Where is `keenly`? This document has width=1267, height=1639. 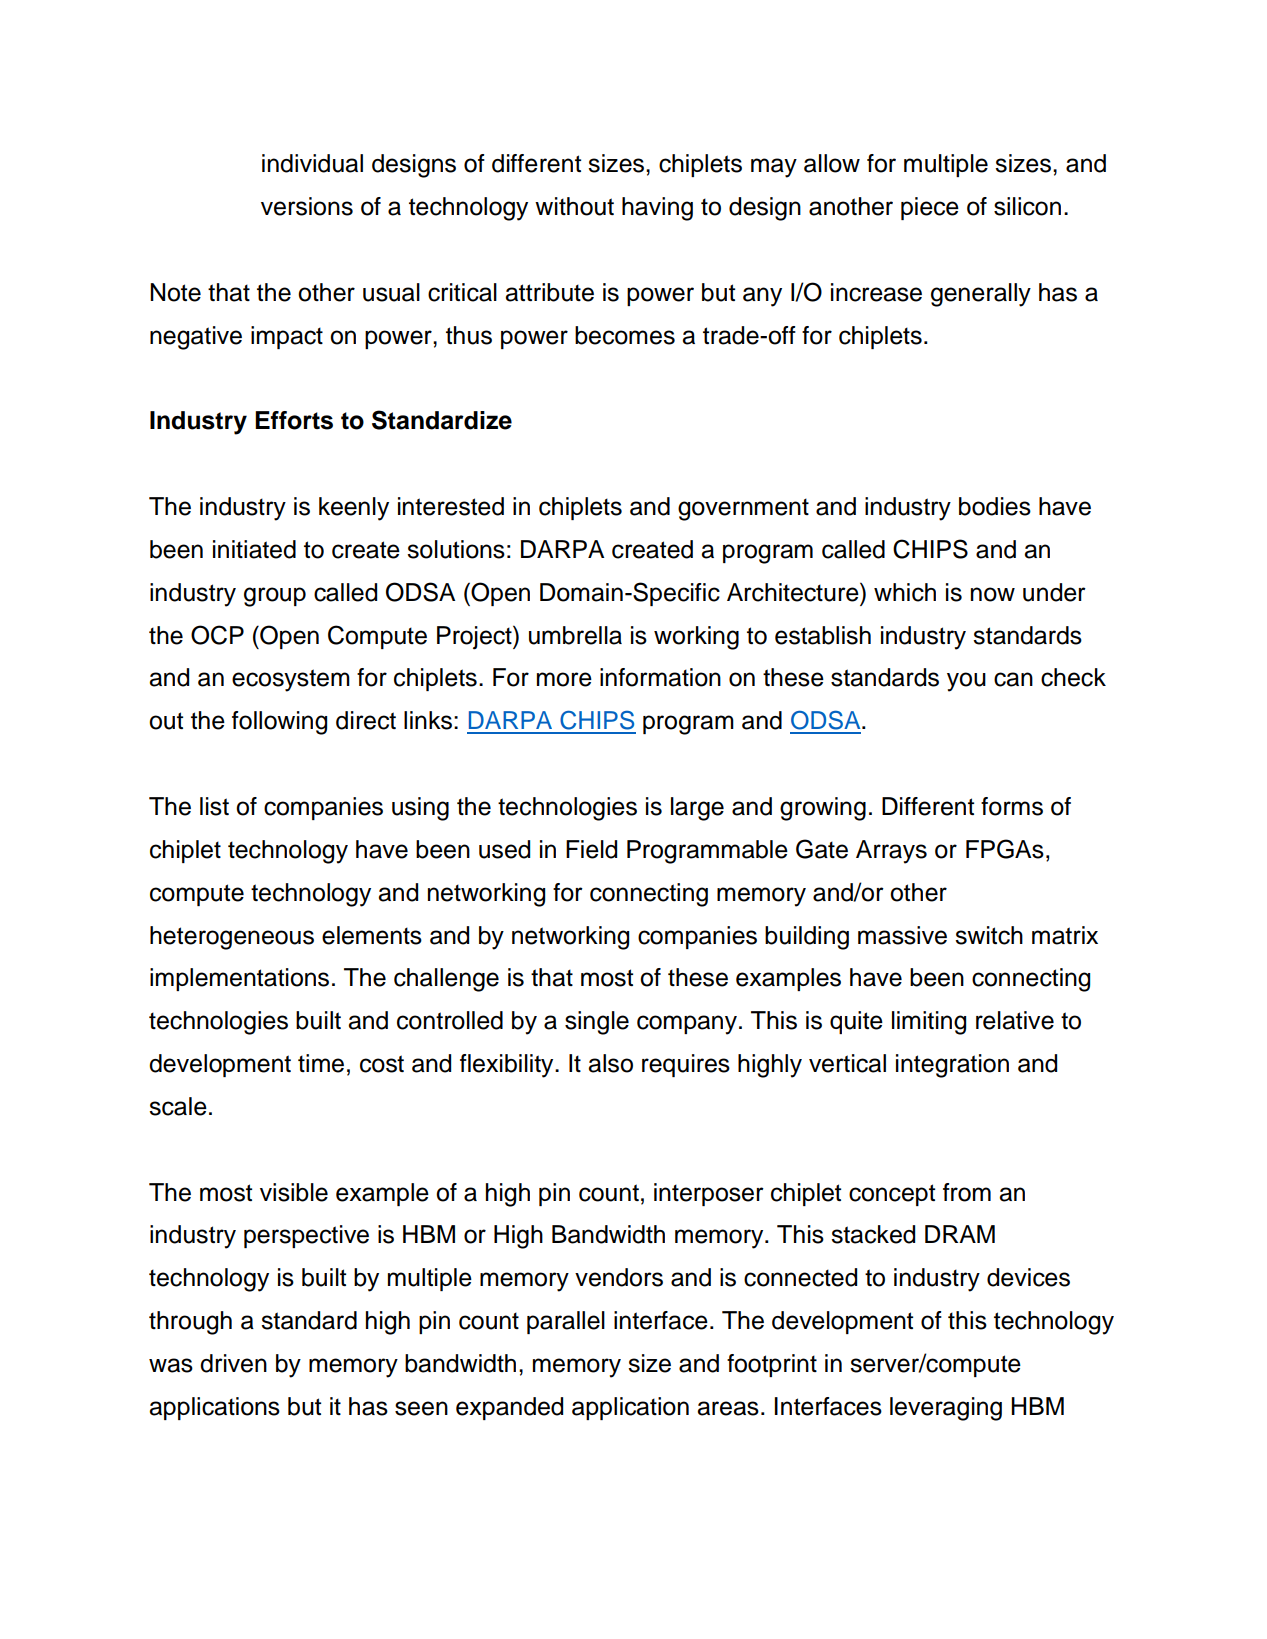
keenly is located at coordinates (354, 509).
